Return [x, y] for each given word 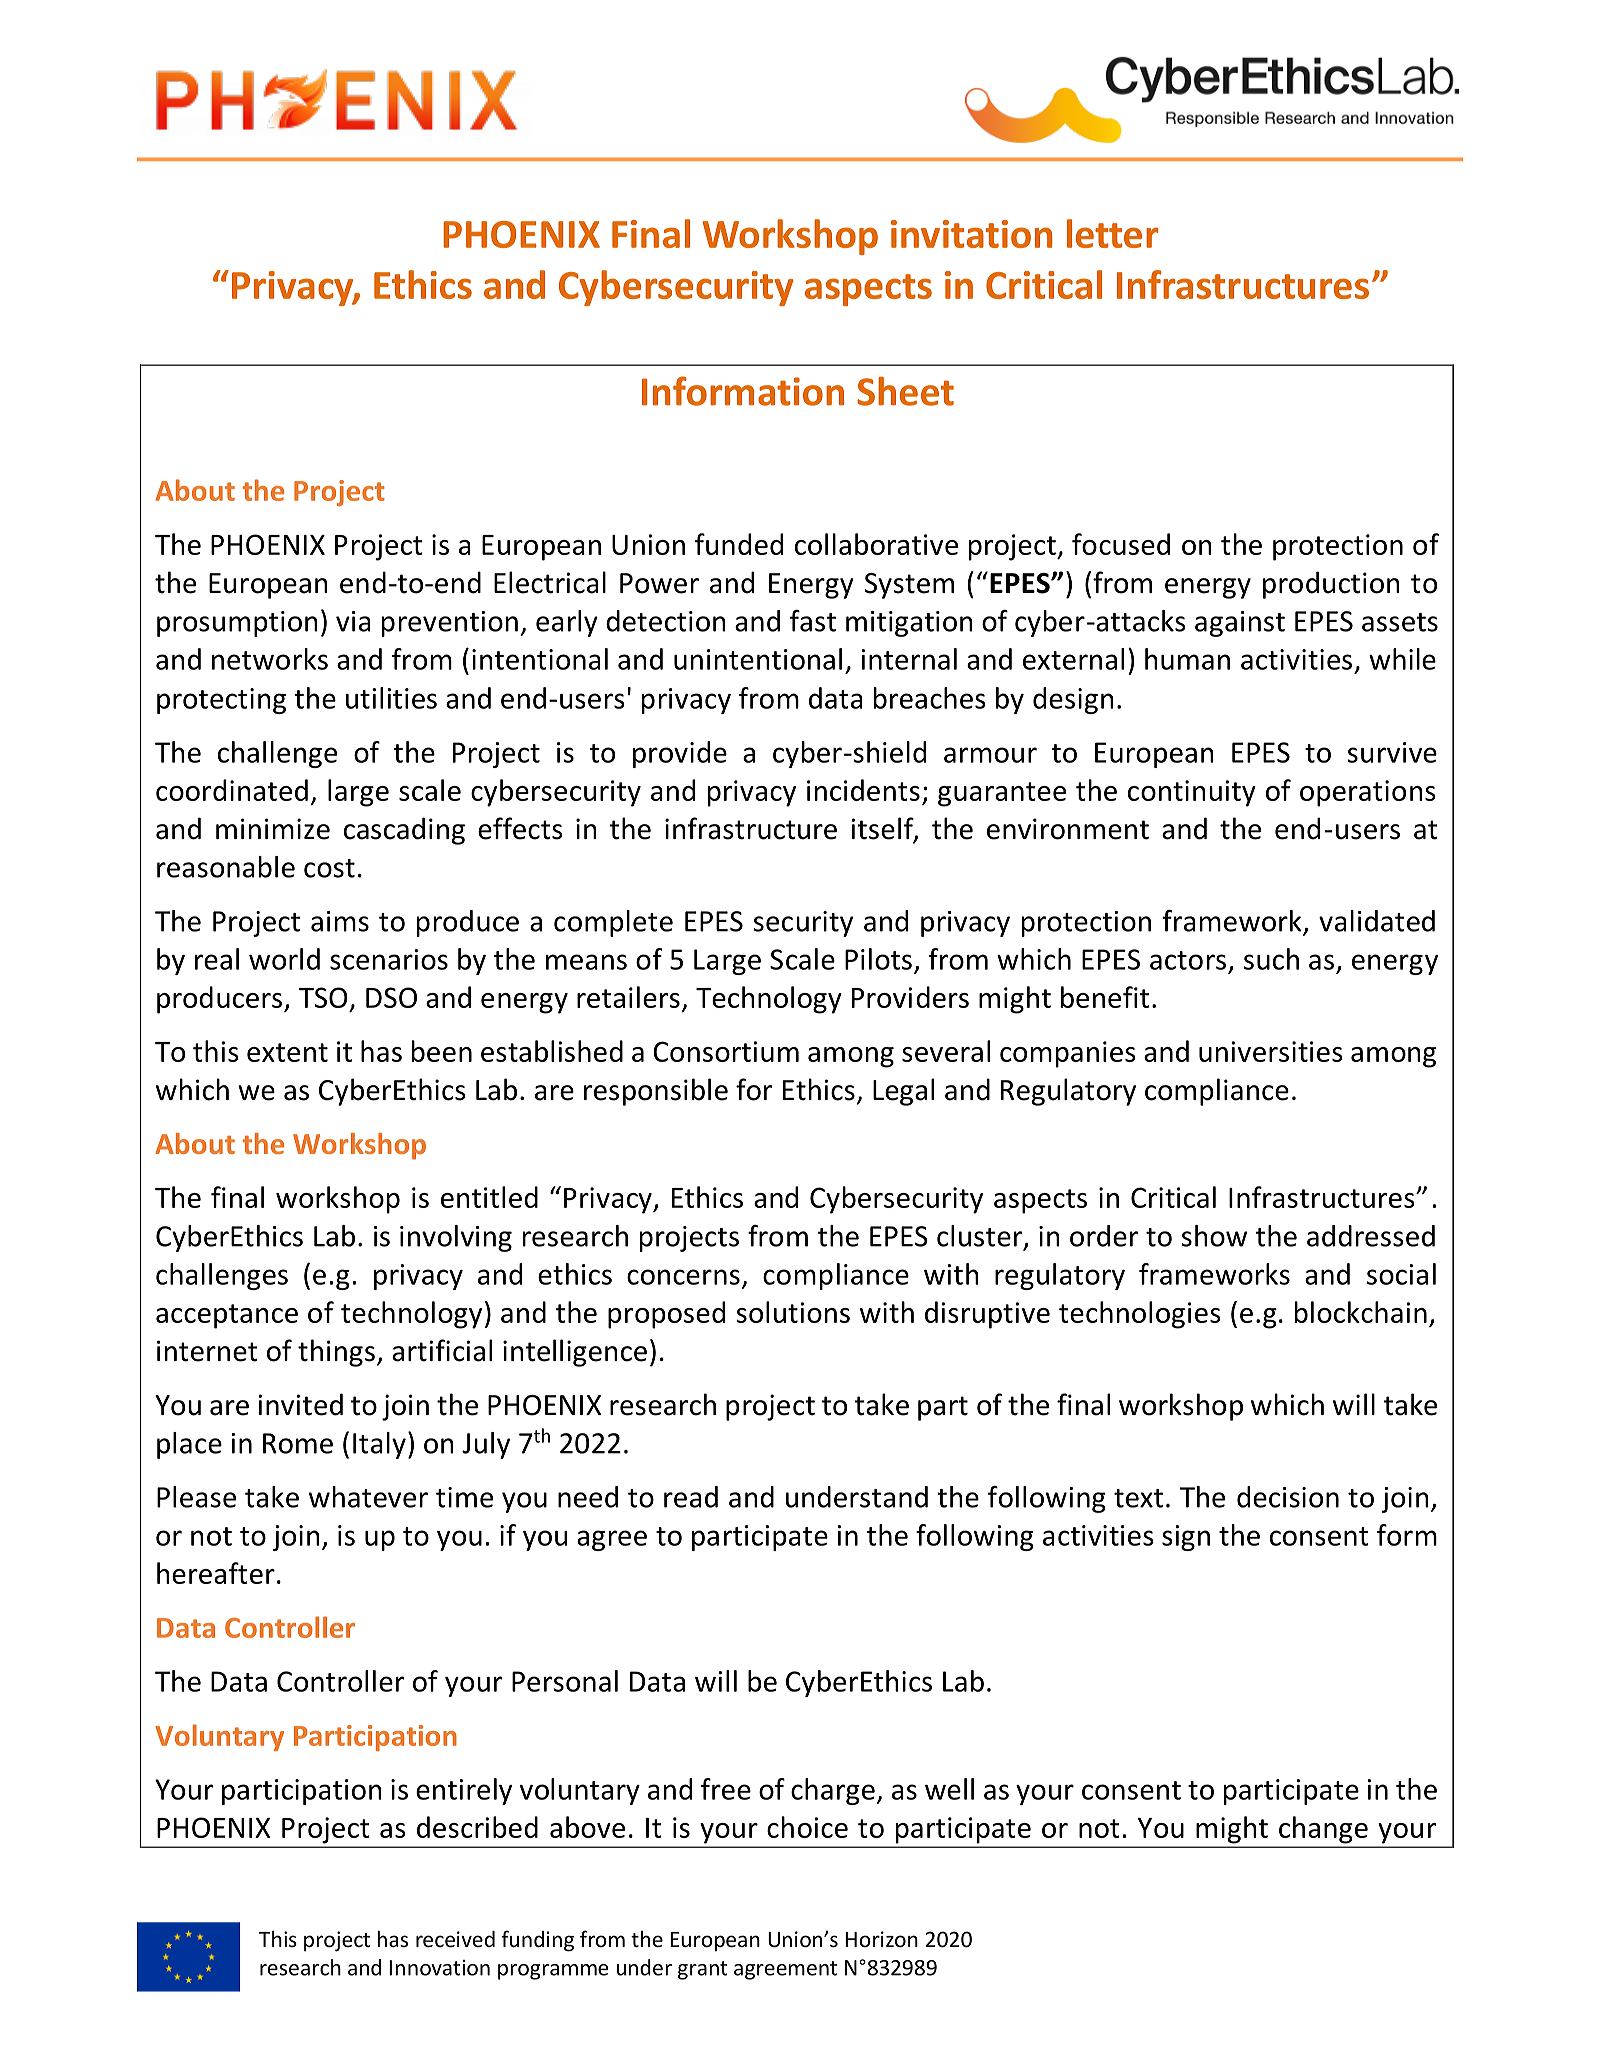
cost [329, 868]
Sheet [905, 391]
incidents [863, 790]
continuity [1192, 793]
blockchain [1361, 1312]
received [455, 1939]
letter [1112, 233]
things [336, 1353]
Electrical [550, 582]
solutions [793, 1312]
